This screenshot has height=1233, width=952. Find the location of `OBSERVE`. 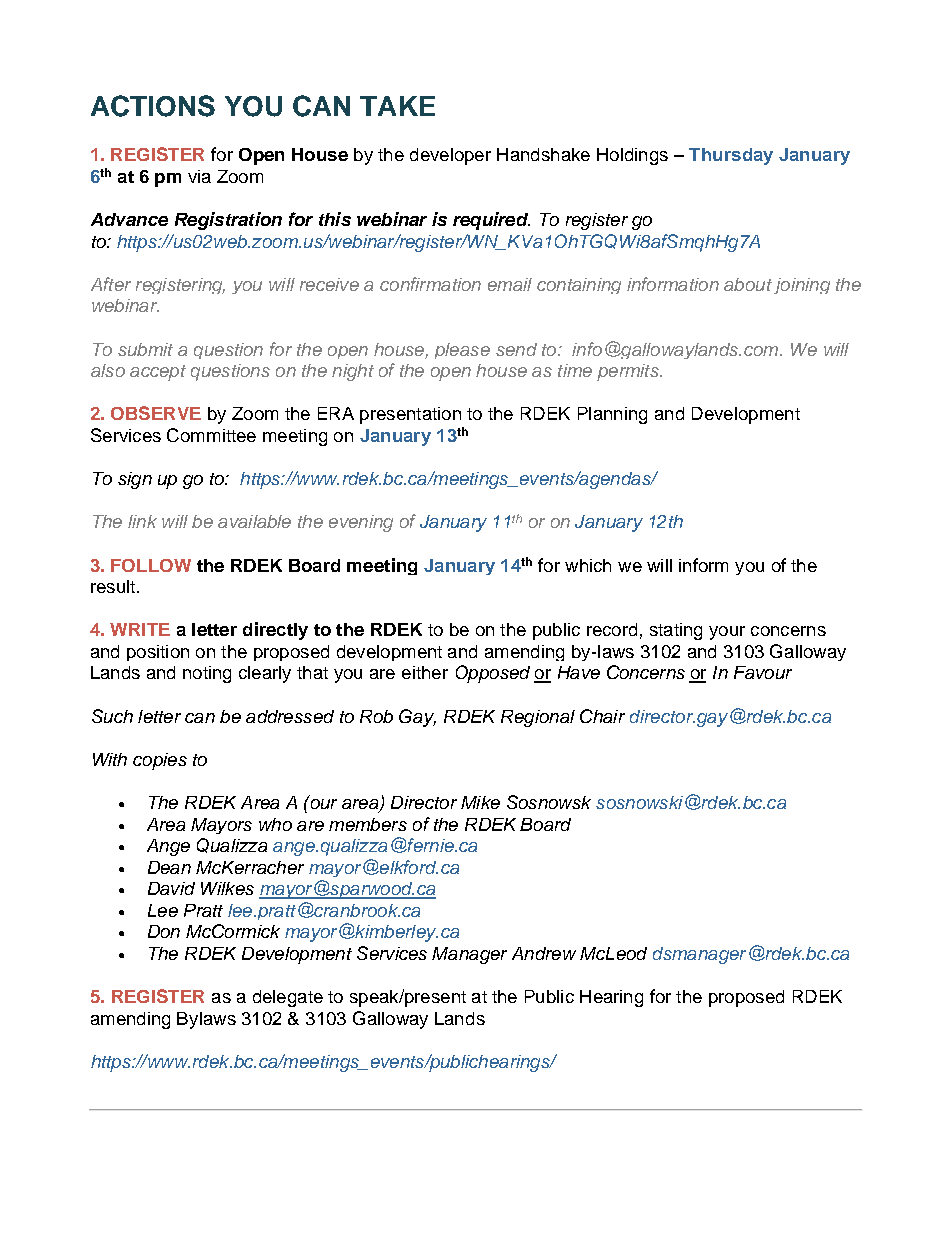

OBSERVE is located at coordinates (156, 413).
